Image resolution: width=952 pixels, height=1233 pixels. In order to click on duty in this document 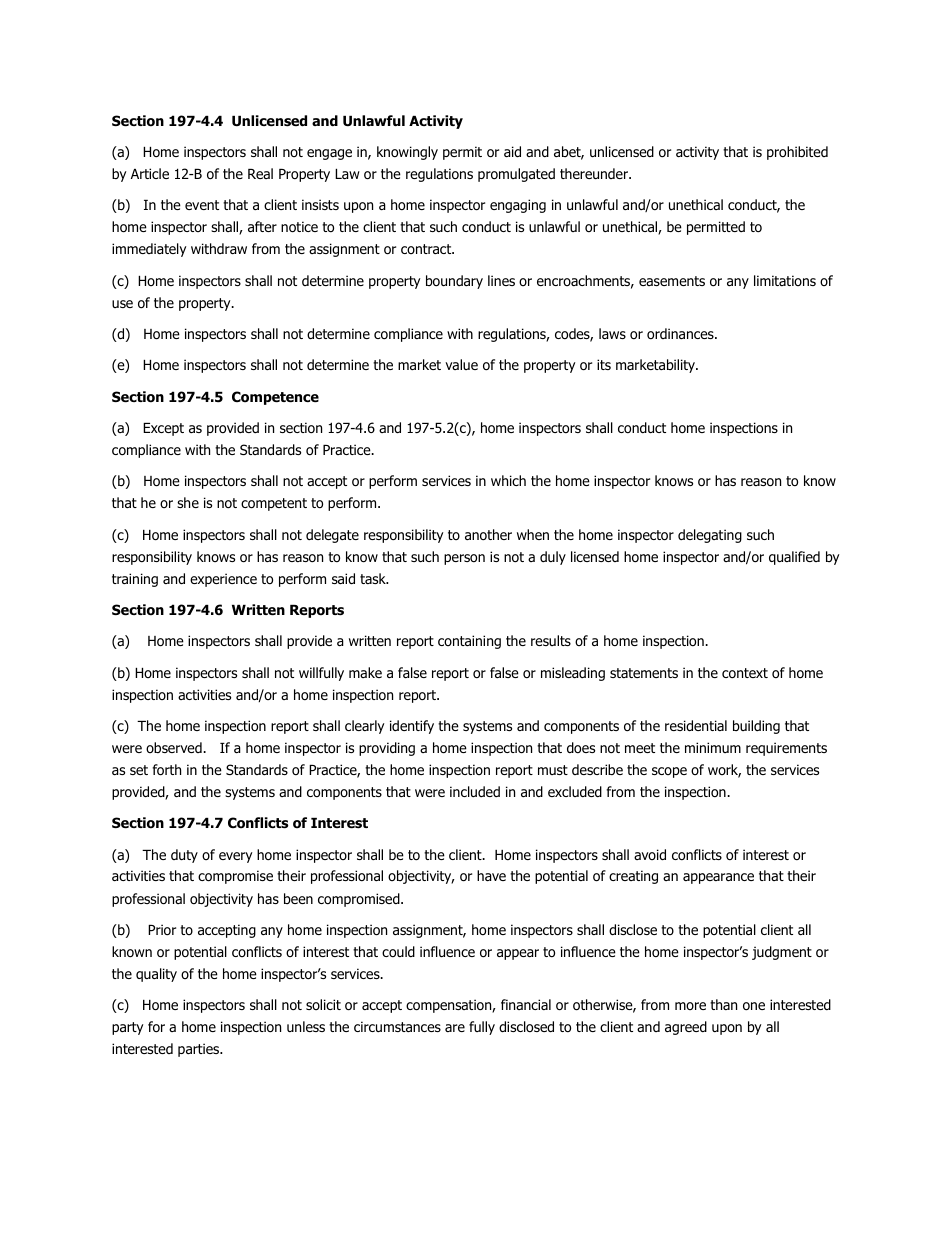, I will do `click(184, 856)`.
